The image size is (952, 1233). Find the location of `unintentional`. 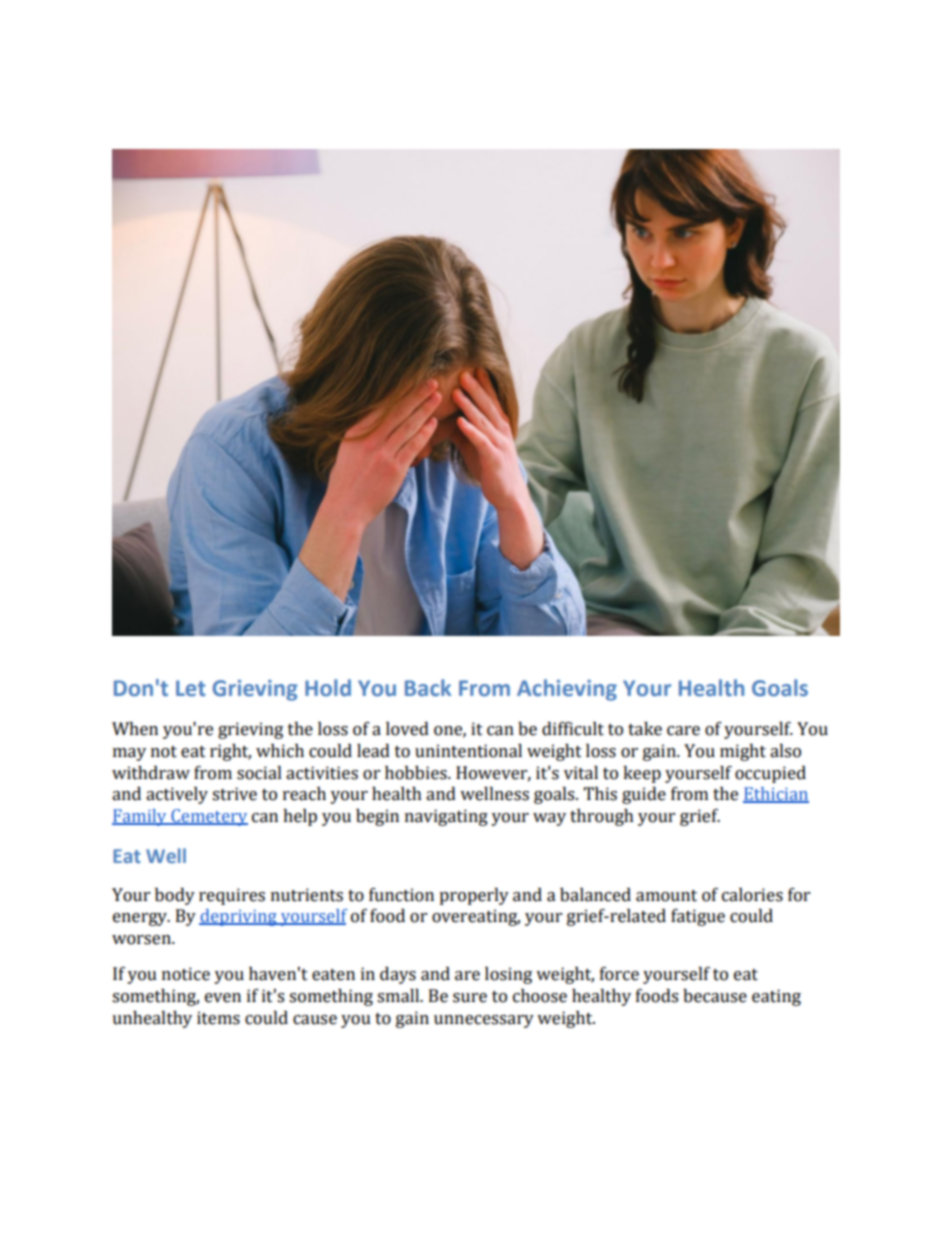

unintentional is located at coordinates (468, 751).
